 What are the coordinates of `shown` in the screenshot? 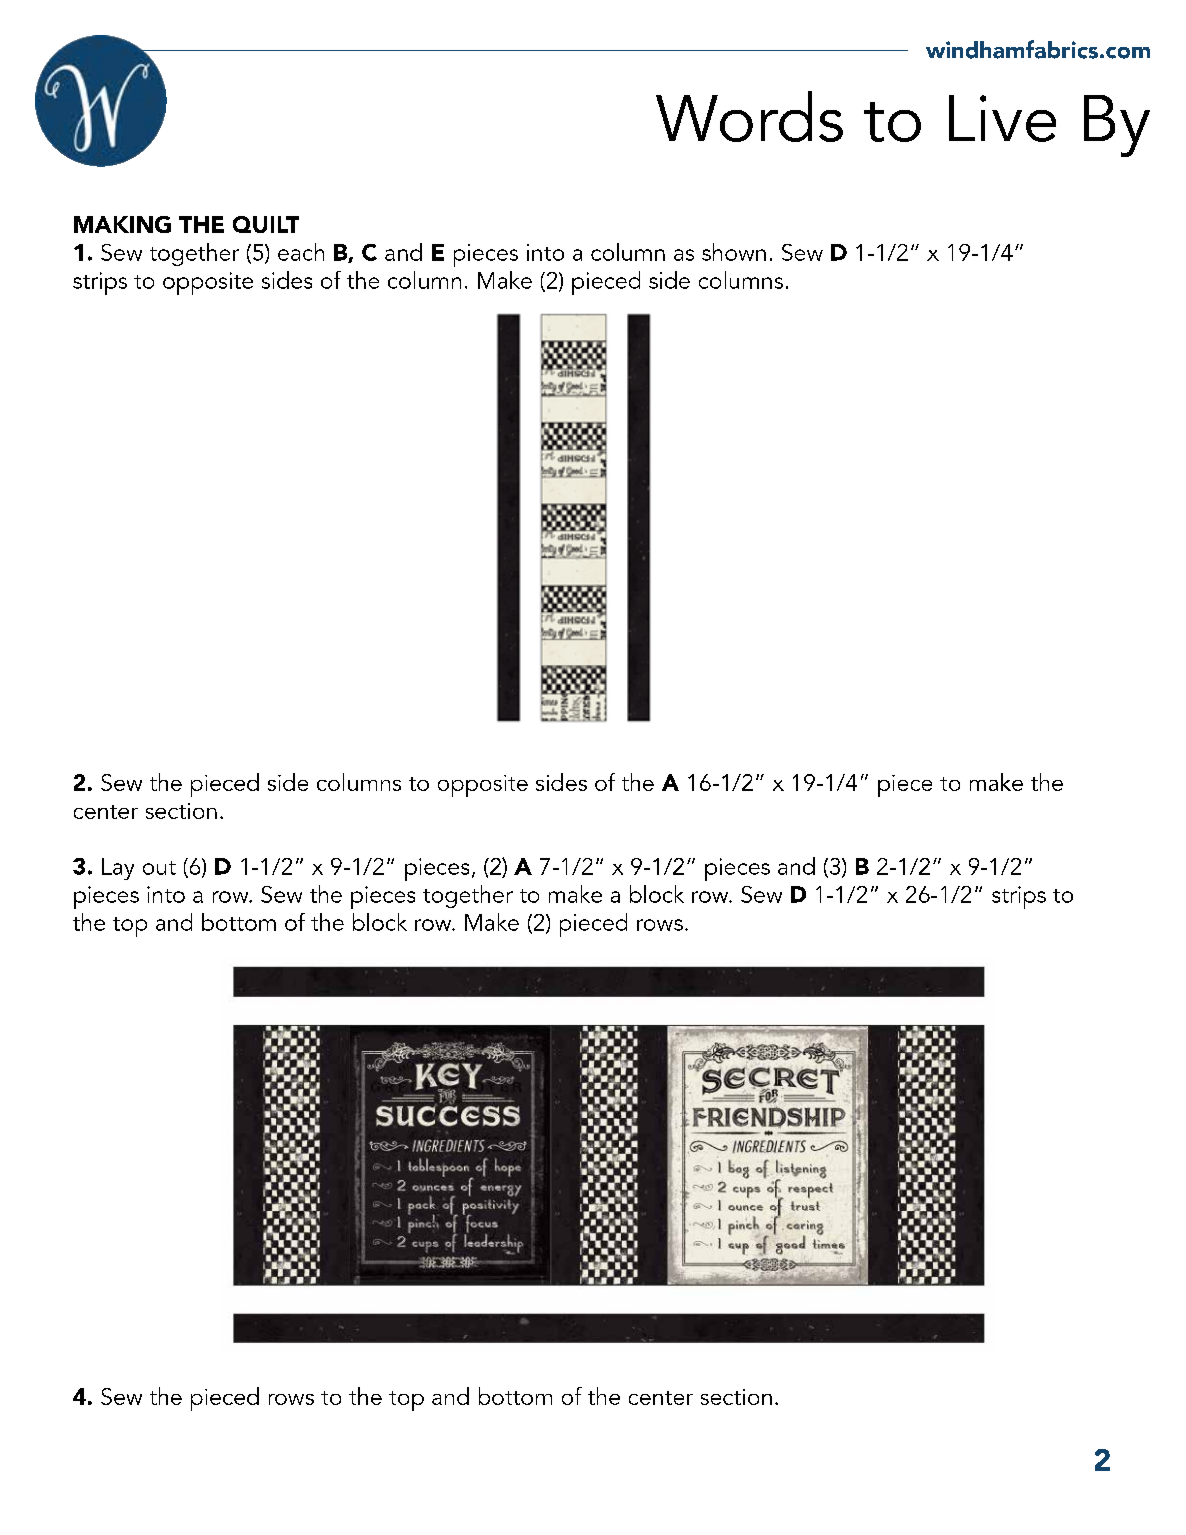 It's located at (734, 252).
